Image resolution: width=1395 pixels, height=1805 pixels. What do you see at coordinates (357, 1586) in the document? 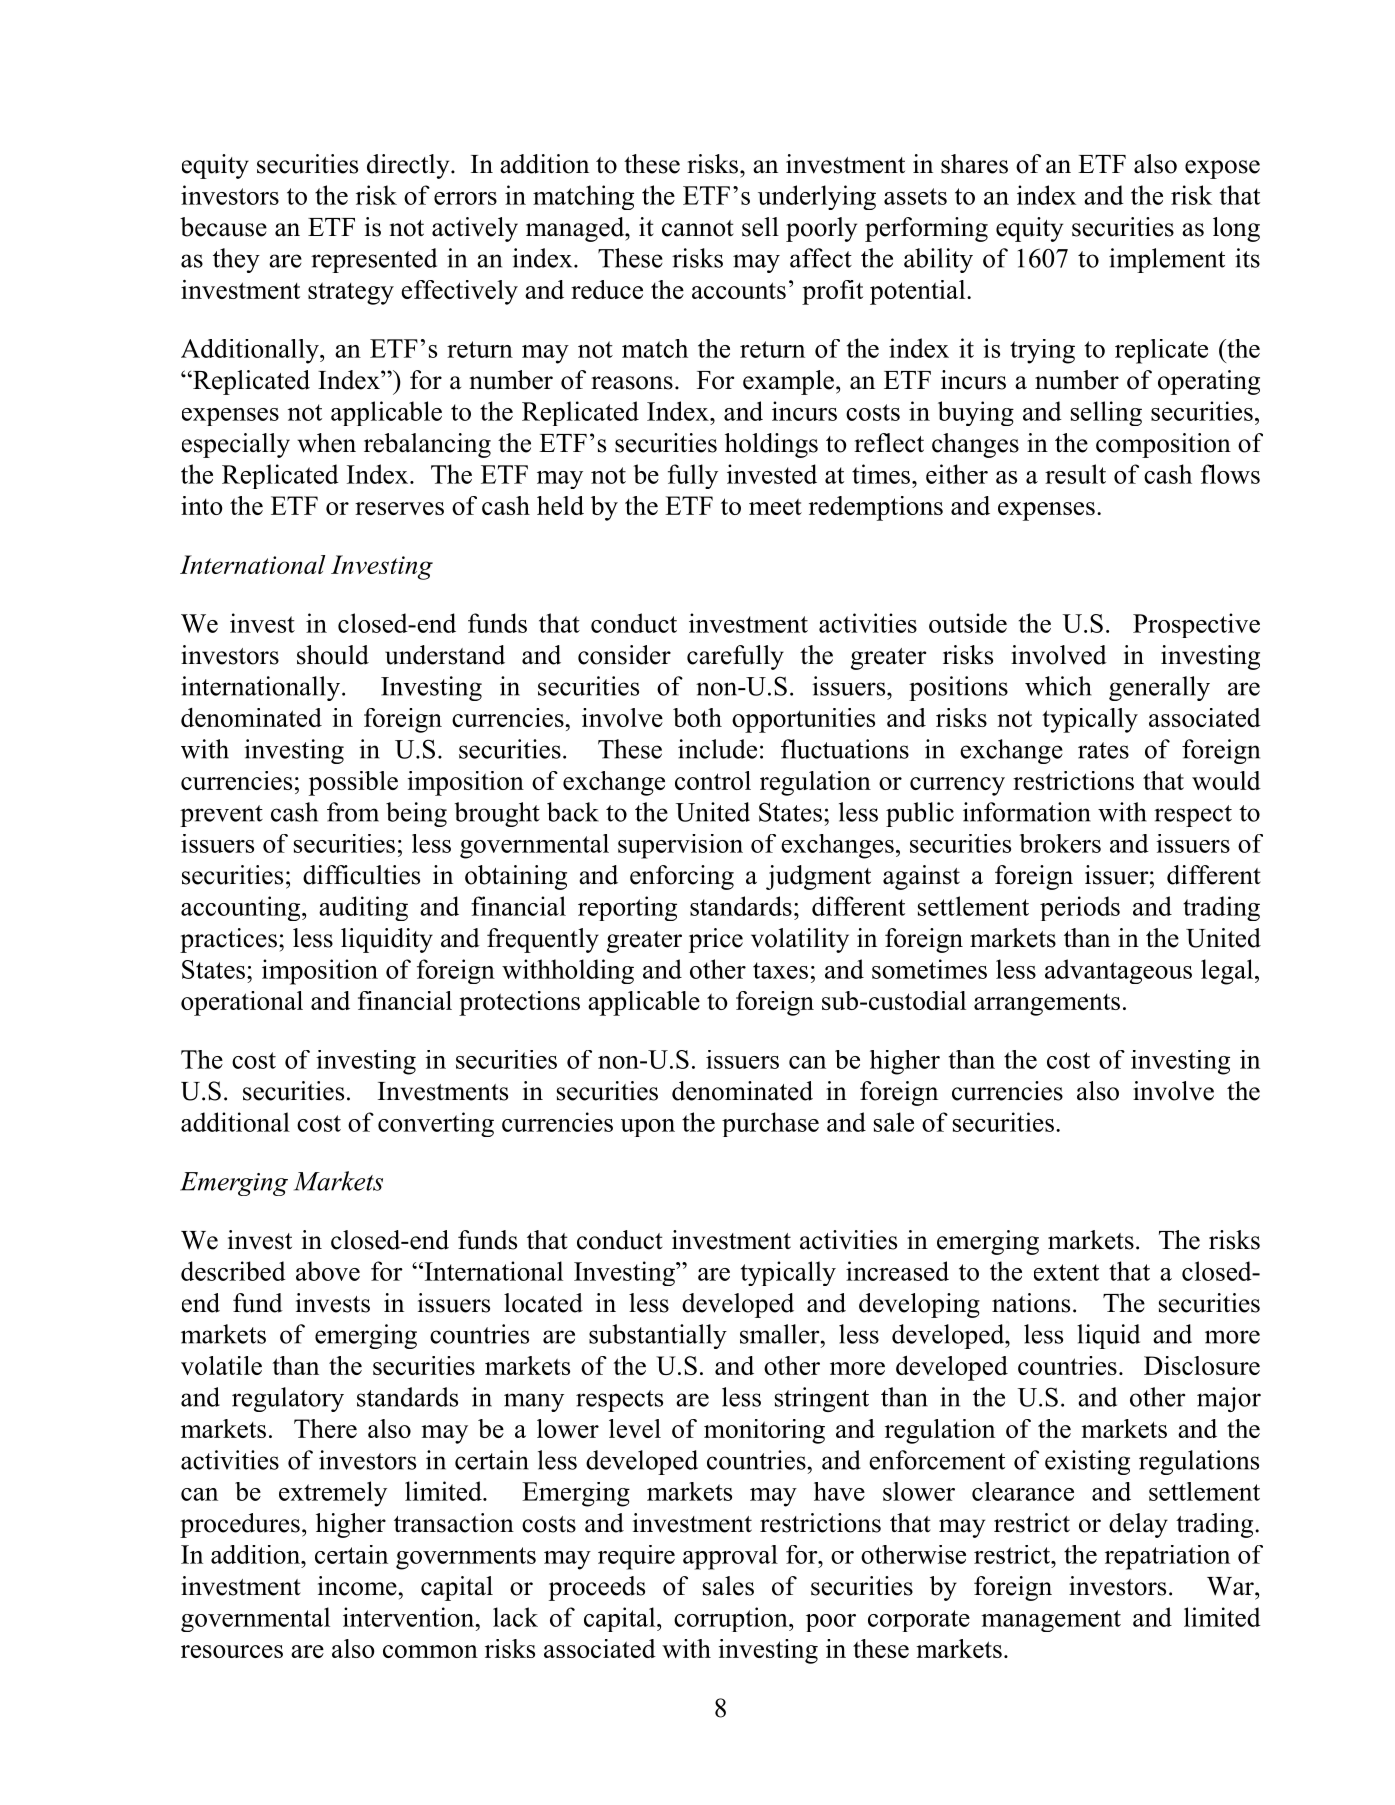
I see `income` at bounding box center [357, 1586].
